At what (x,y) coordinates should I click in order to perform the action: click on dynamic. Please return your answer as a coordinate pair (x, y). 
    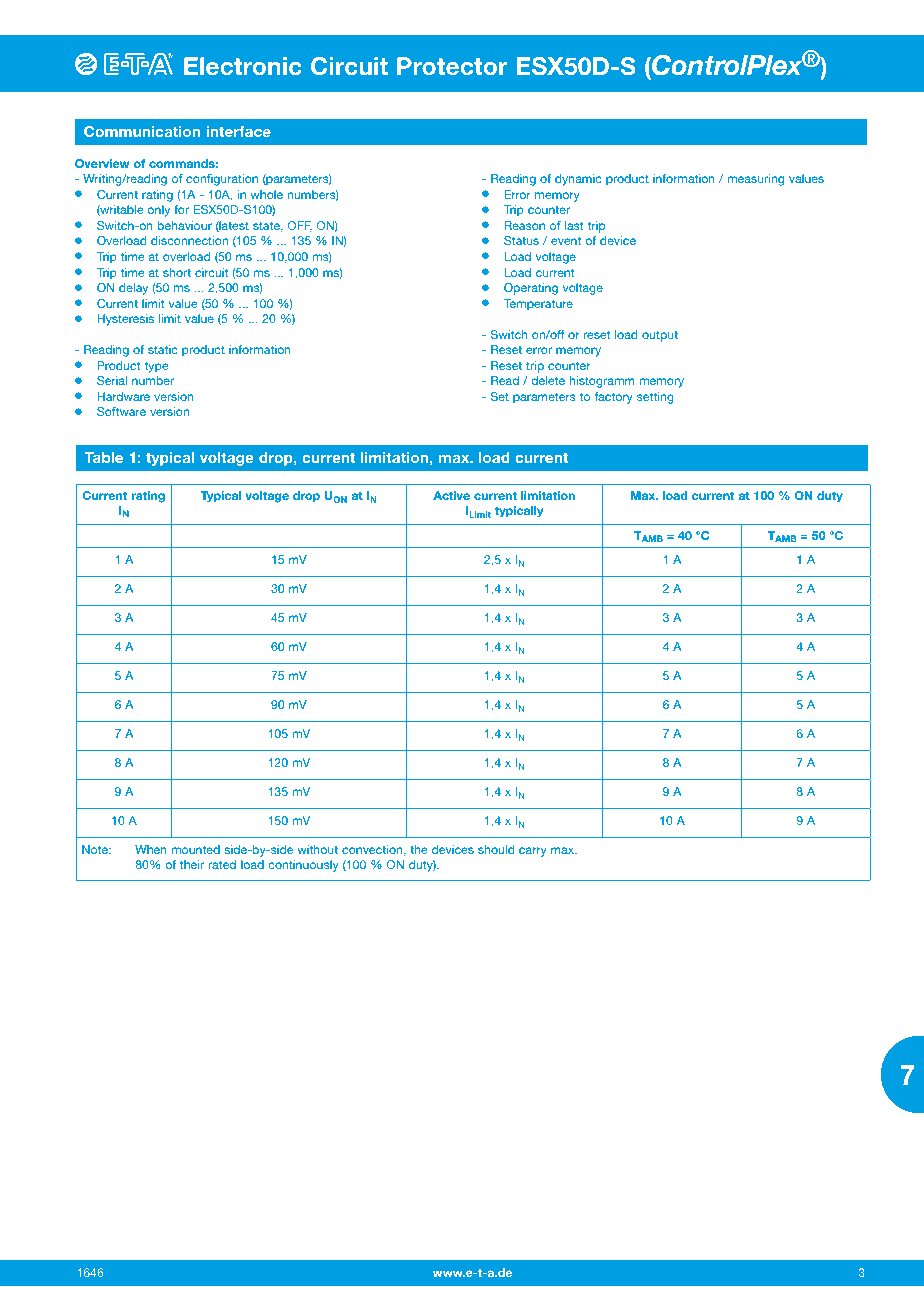
    Looking at the image, I should click on (578, 180).
